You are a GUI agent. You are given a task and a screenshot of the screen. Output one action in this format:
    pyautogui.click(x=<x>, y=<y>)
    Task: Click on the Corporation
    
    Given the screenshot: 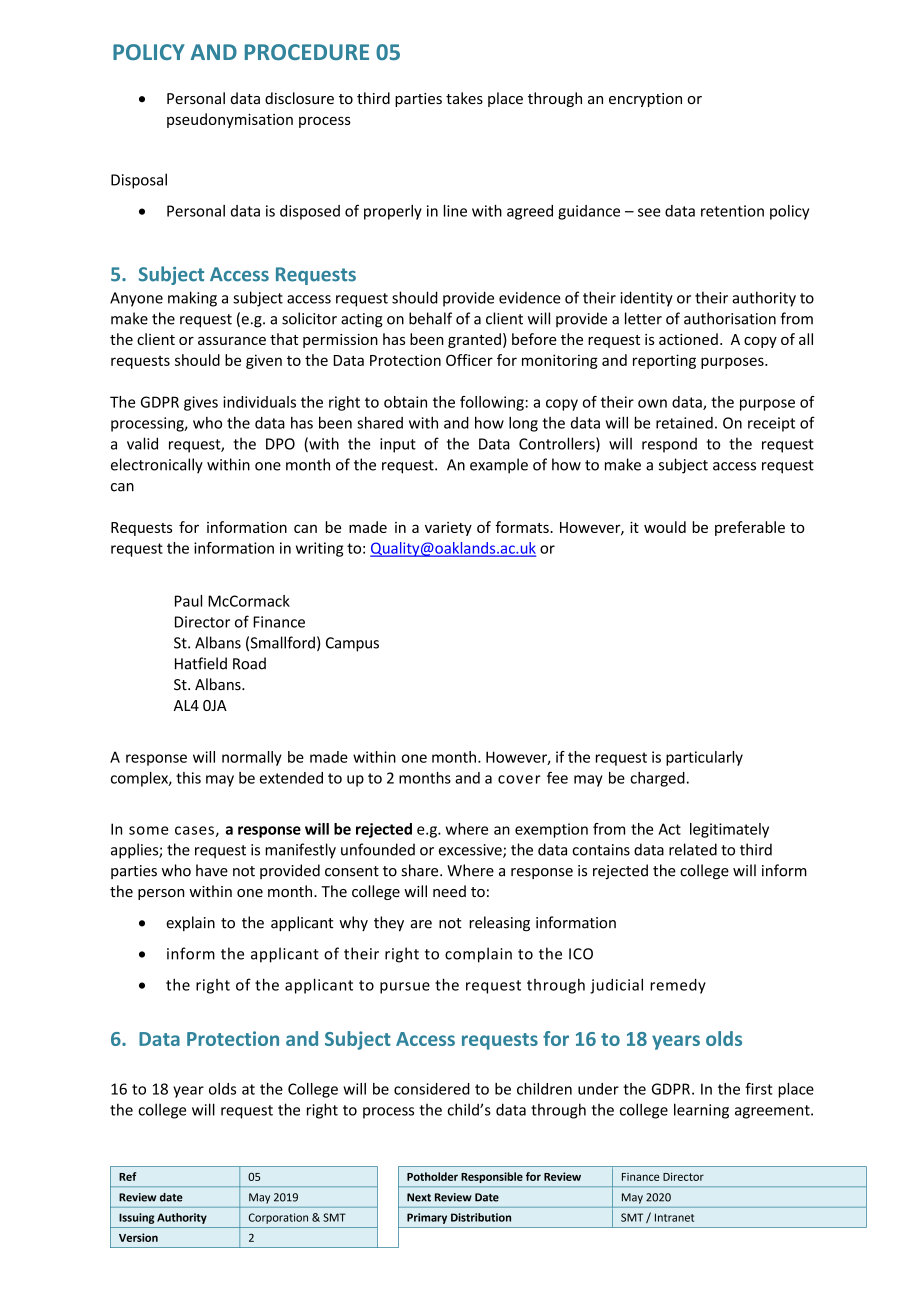 What is the action you would take?
    pyautogui.click(x=278, y=1218)
